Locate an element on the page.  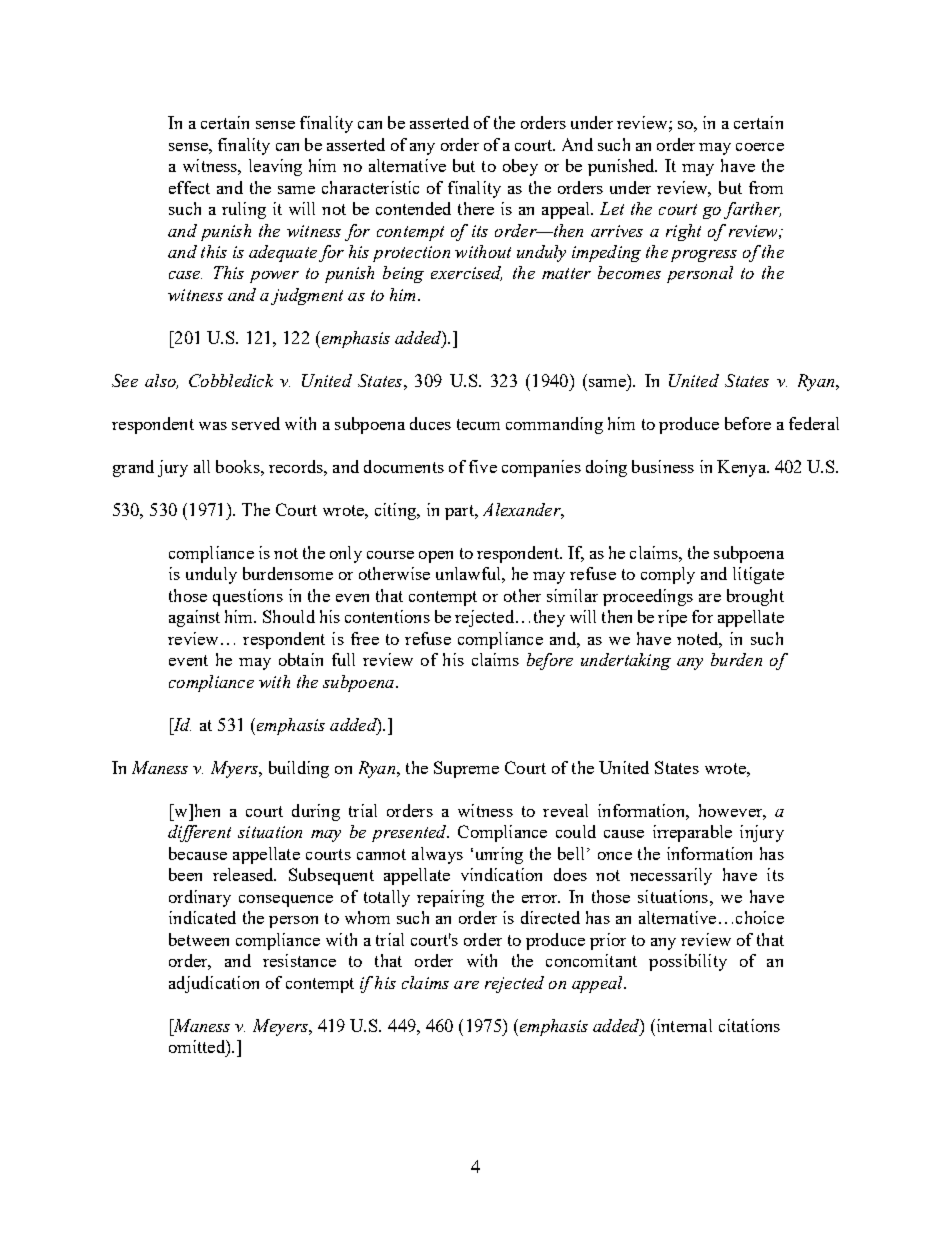
adjudication is located at coordinates (214, 984).
